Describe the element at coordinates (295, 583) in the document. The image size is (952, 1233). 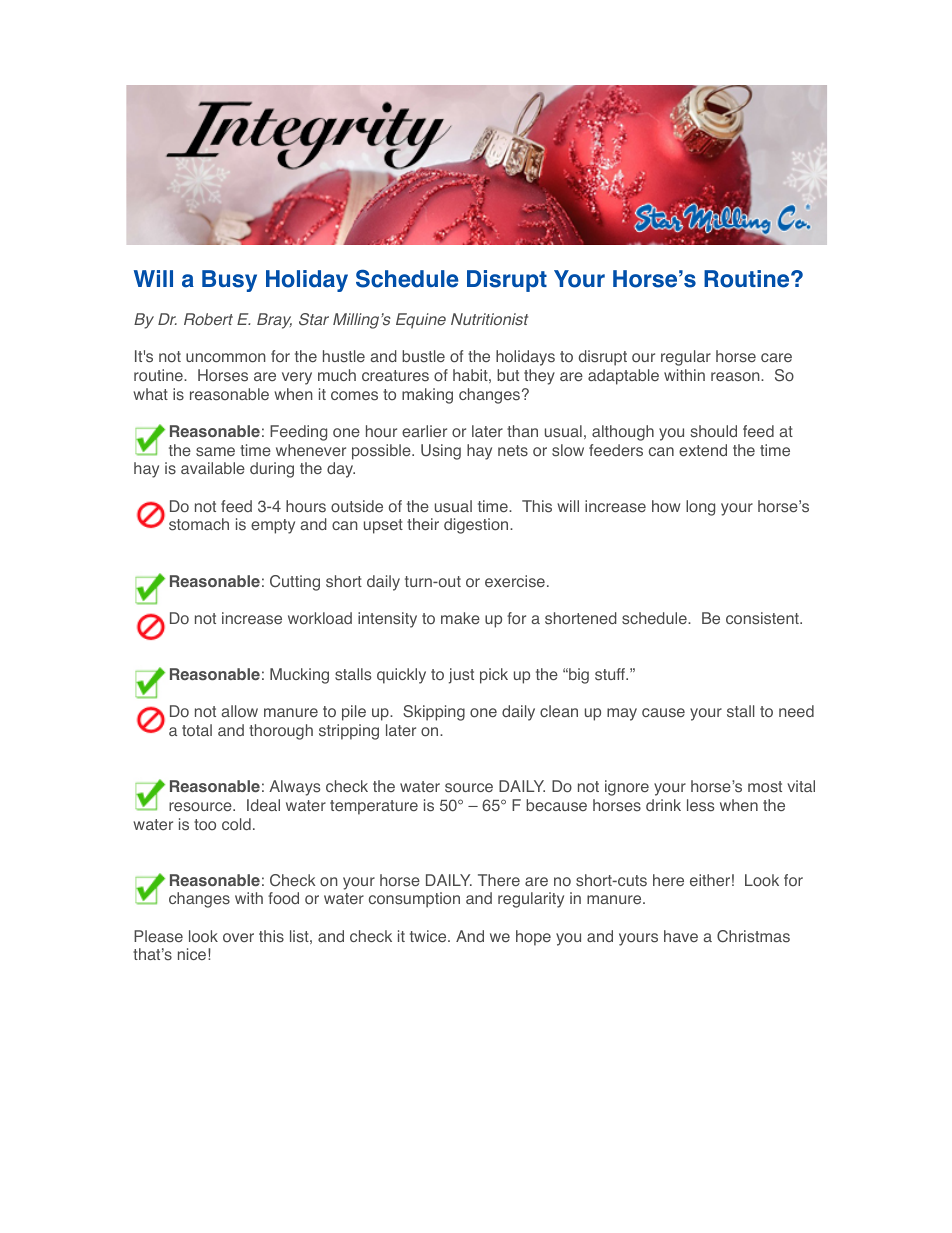
I see `Cutting` at that location.
